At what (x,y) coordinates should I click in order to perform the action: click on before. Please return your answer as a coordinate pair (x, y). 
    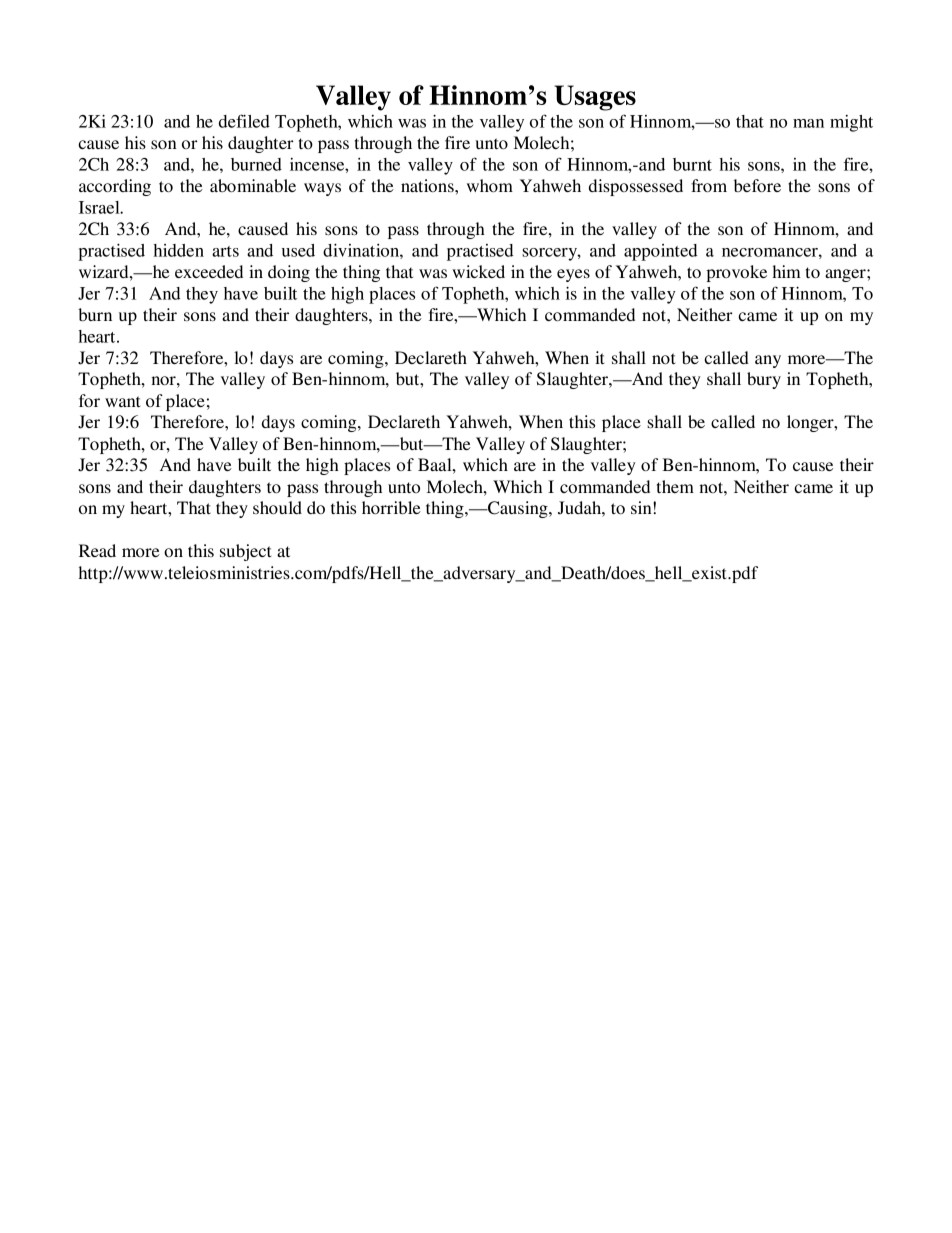
    Looking at the image, I should click on (757, 185).
